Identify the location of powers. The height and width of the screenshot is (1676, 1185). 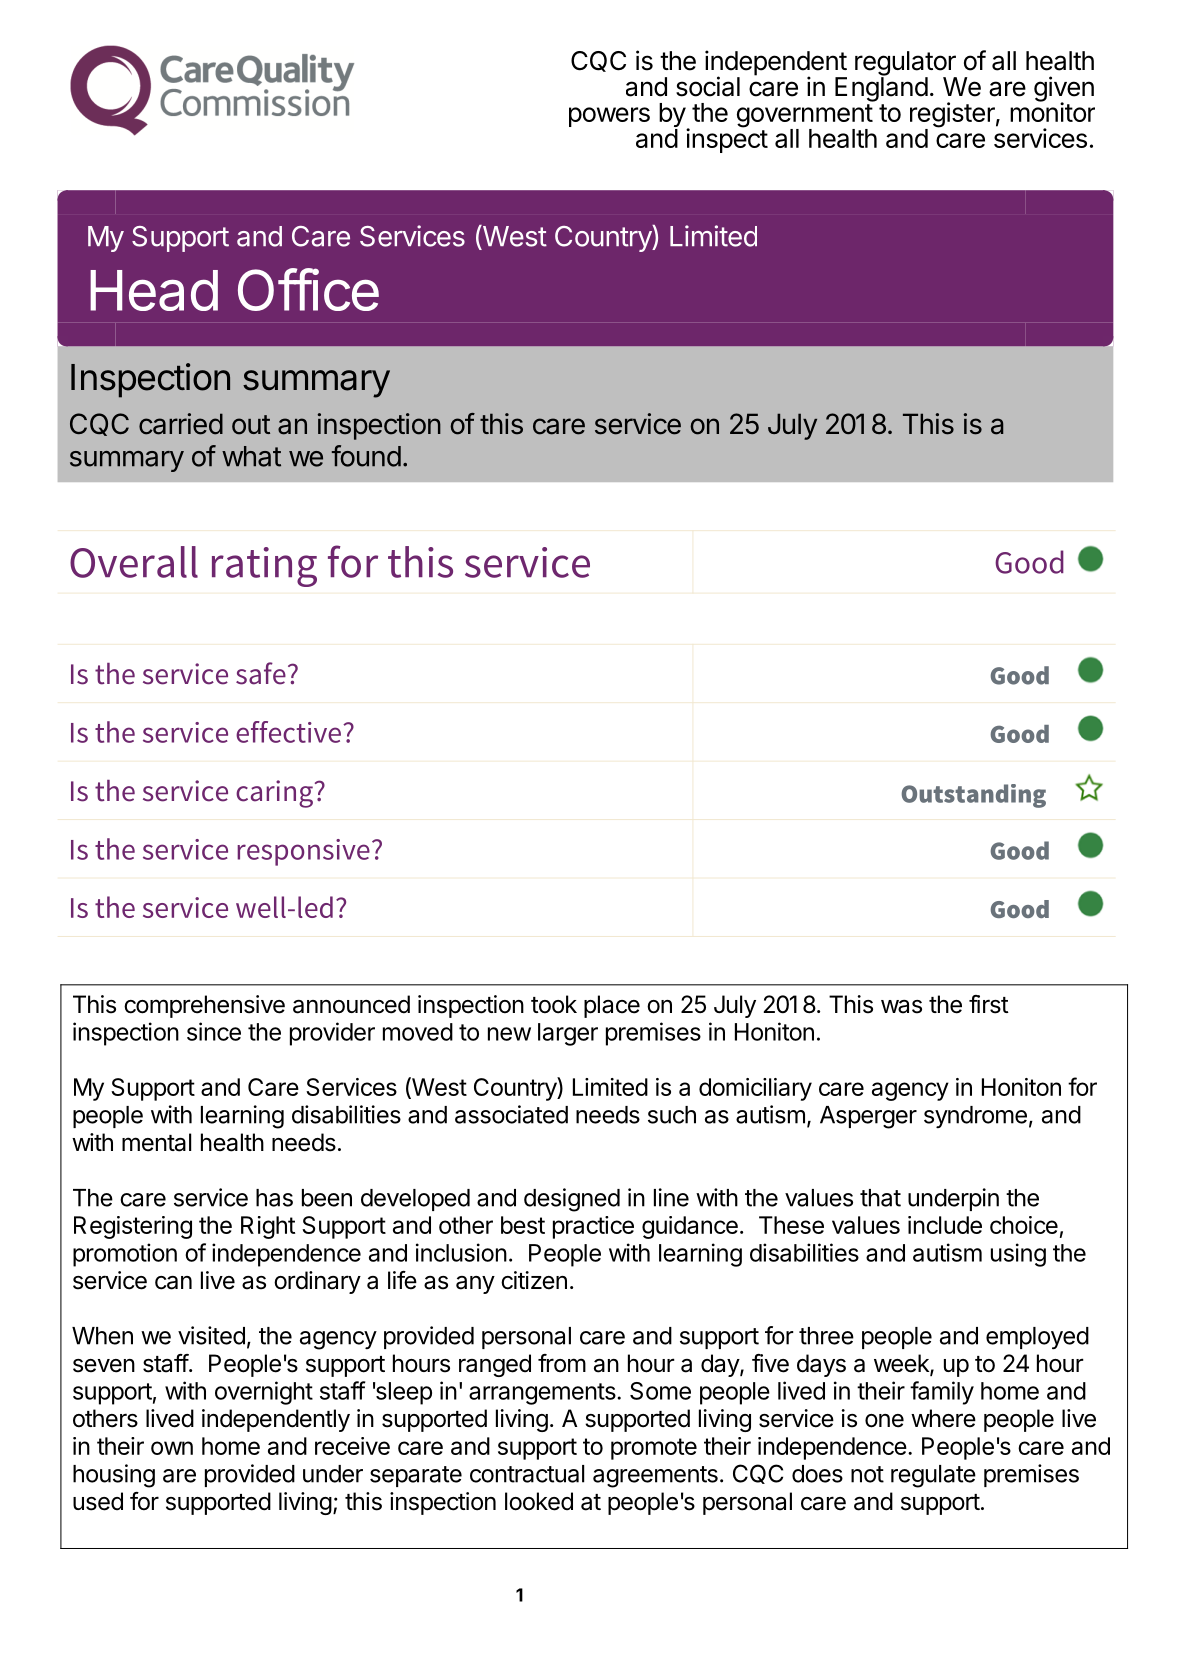
(609, 117).
